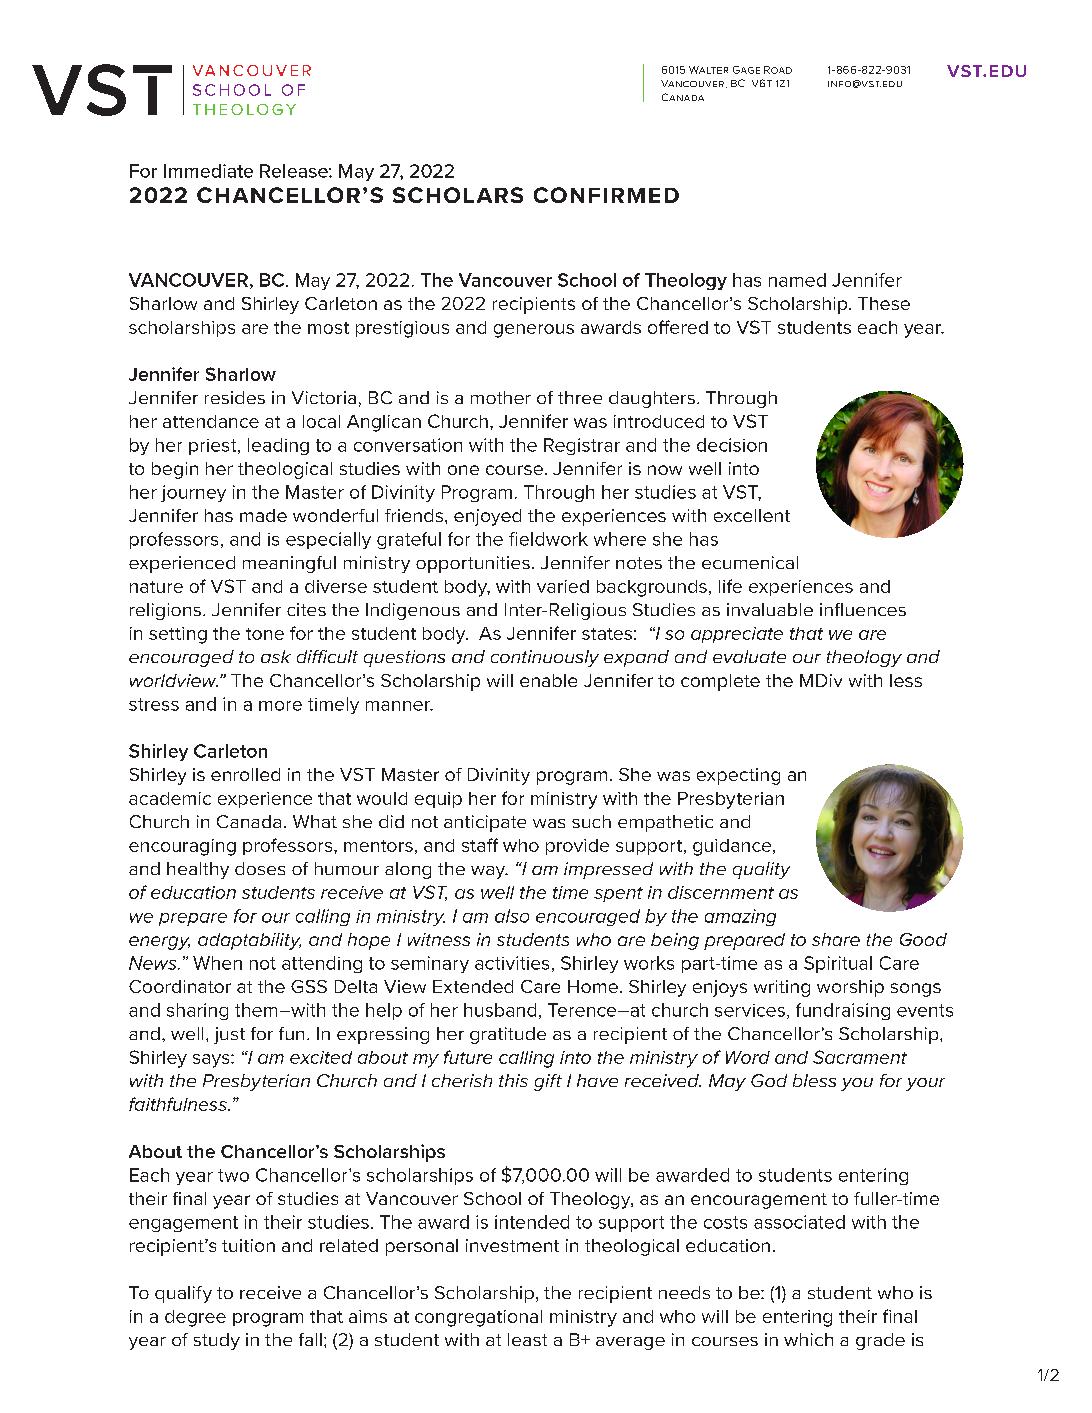 This page has height=1413, width=1092. I want to click on Immediate, so click(208, 171).
